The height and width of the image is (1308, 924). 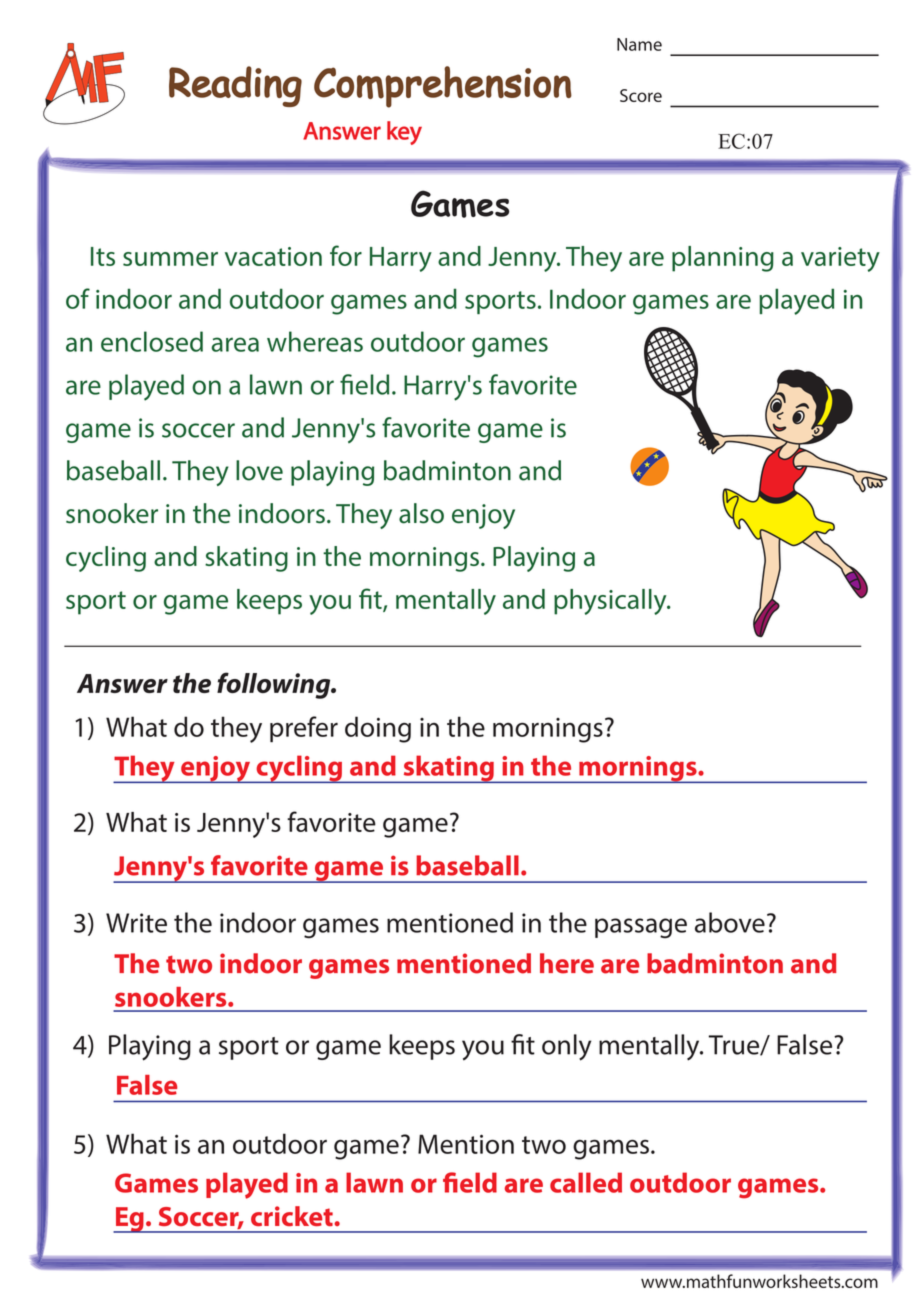 What do you see at coordinates (235, 86) in the image?
I see `Reading` at bounding box center [235, 86].
